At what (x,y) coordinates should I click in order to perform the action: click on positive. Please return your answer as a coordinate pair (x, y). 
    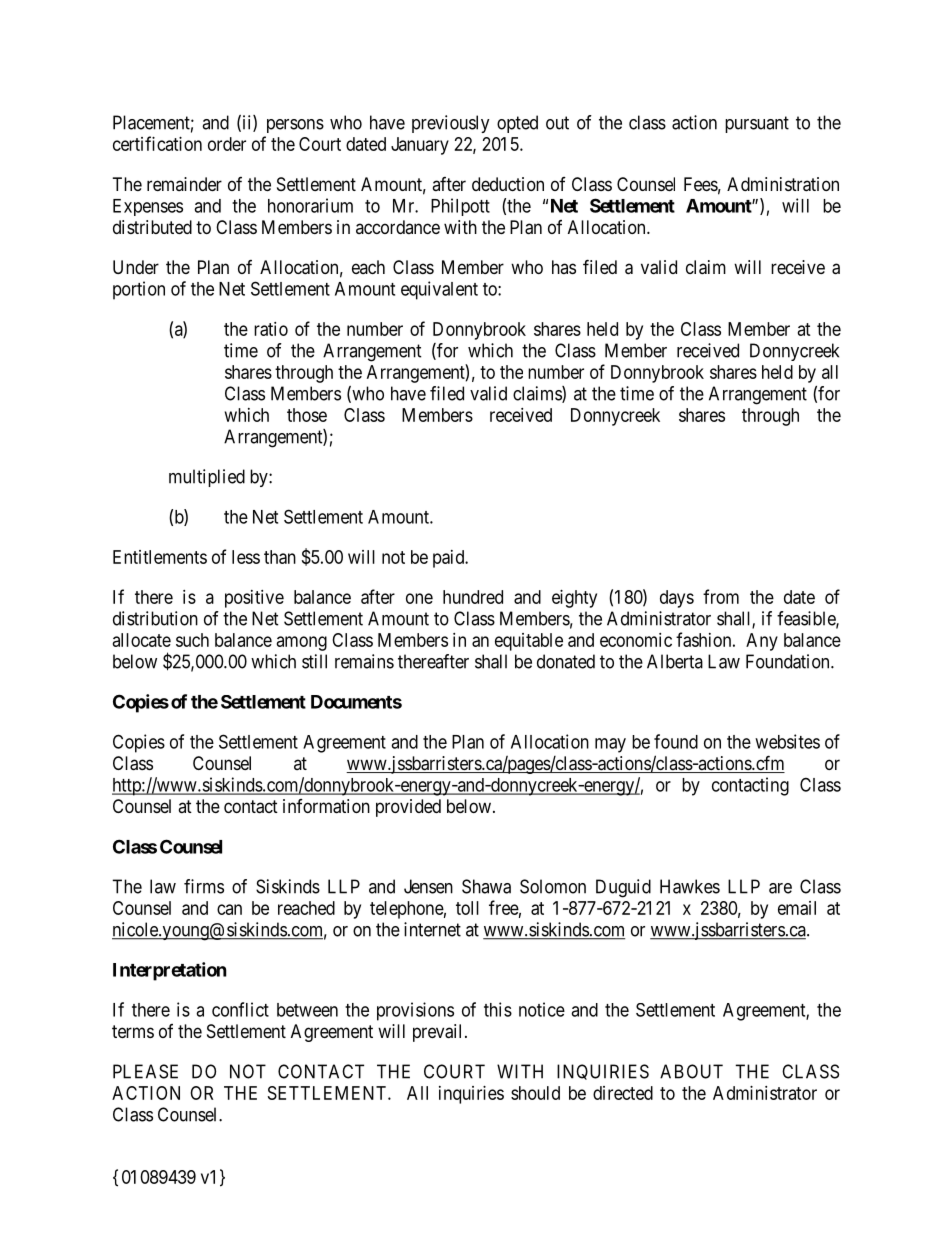
    Looking at the image, I should click on (254, 599).
